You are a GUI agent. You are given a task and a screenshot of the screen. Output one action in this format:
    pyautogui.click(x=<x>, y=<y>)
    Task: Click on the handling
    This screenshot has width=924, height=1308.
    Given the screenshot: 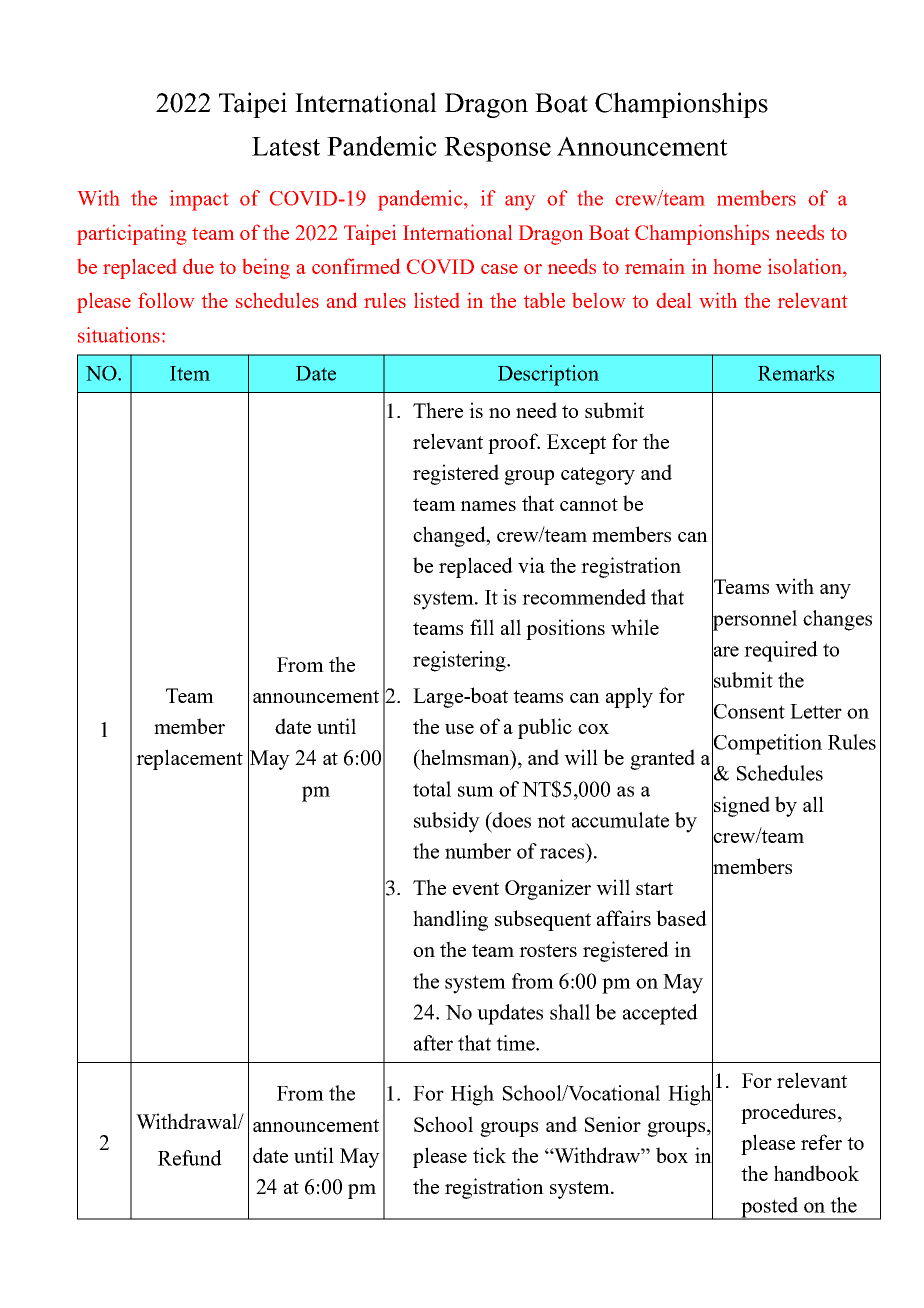 What is the action you would take?
    pyautogui.click(x=450, y=920)
